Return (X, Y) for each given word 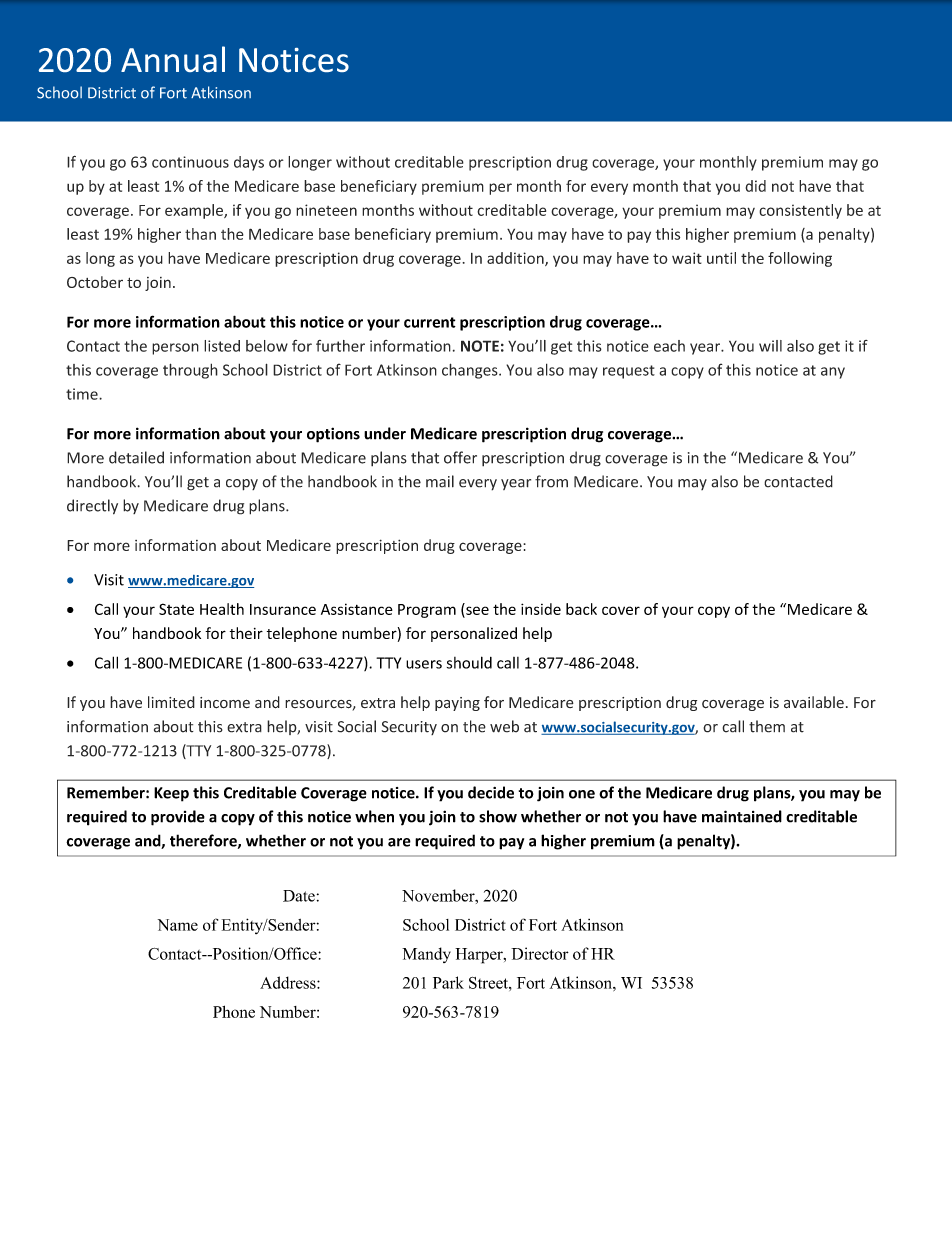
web (504, 726)
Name (178, 925)
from (551, 481)
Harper (480, 956)
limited (171, 702)
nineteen (326, 210)
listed (222, 346)
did (755, 186)
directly (92, 507)
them (767, 726)
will (770, 346)
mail (440, 481)
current (430, 322)
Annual (173, 59)
